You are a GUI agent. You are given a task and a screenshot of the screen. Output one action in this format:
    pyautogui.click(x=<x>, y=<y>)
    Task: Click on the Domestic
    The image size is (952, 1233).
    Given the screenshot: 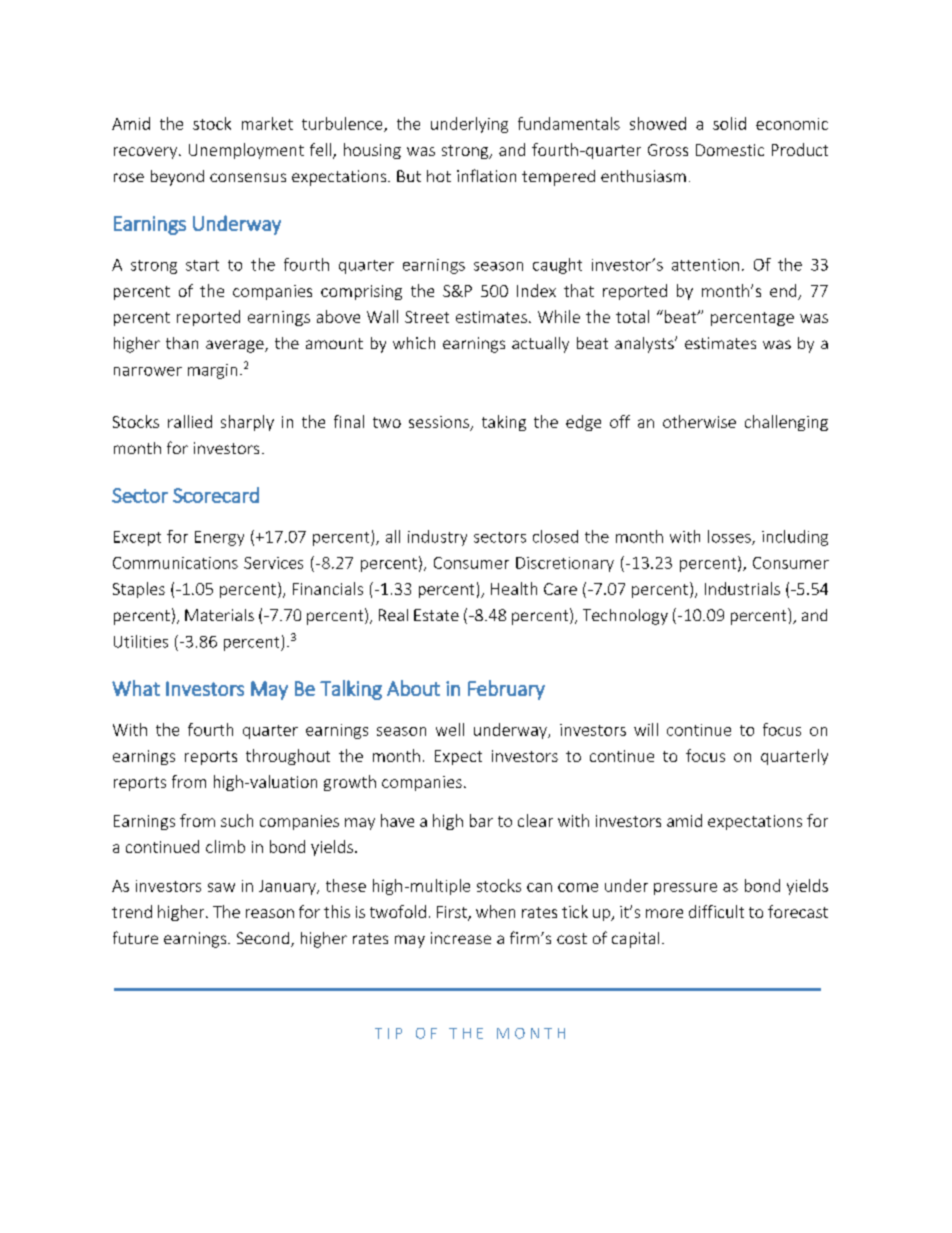 What is the action you would take?
    pyautogui.click(x=730, y=150)
